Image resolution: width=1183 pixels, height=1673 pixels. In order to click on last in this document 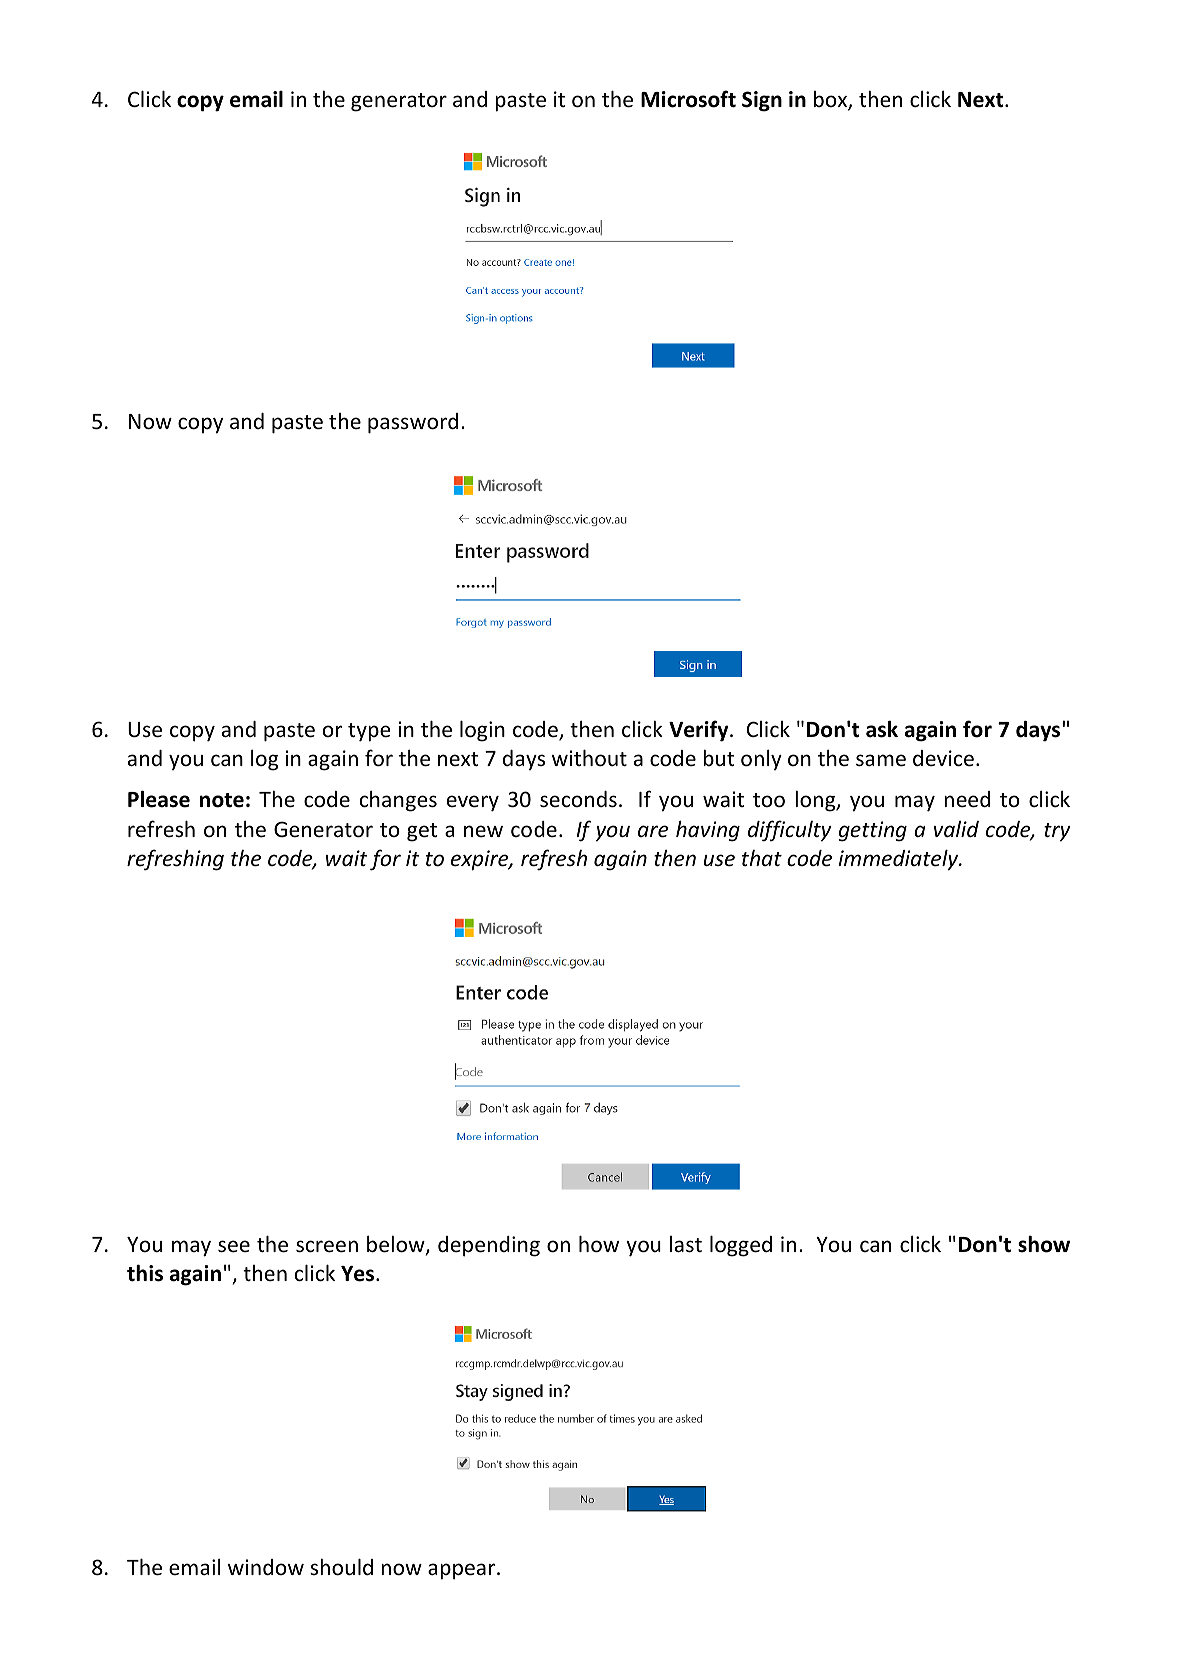, I will do `click(686, 1244)`.
